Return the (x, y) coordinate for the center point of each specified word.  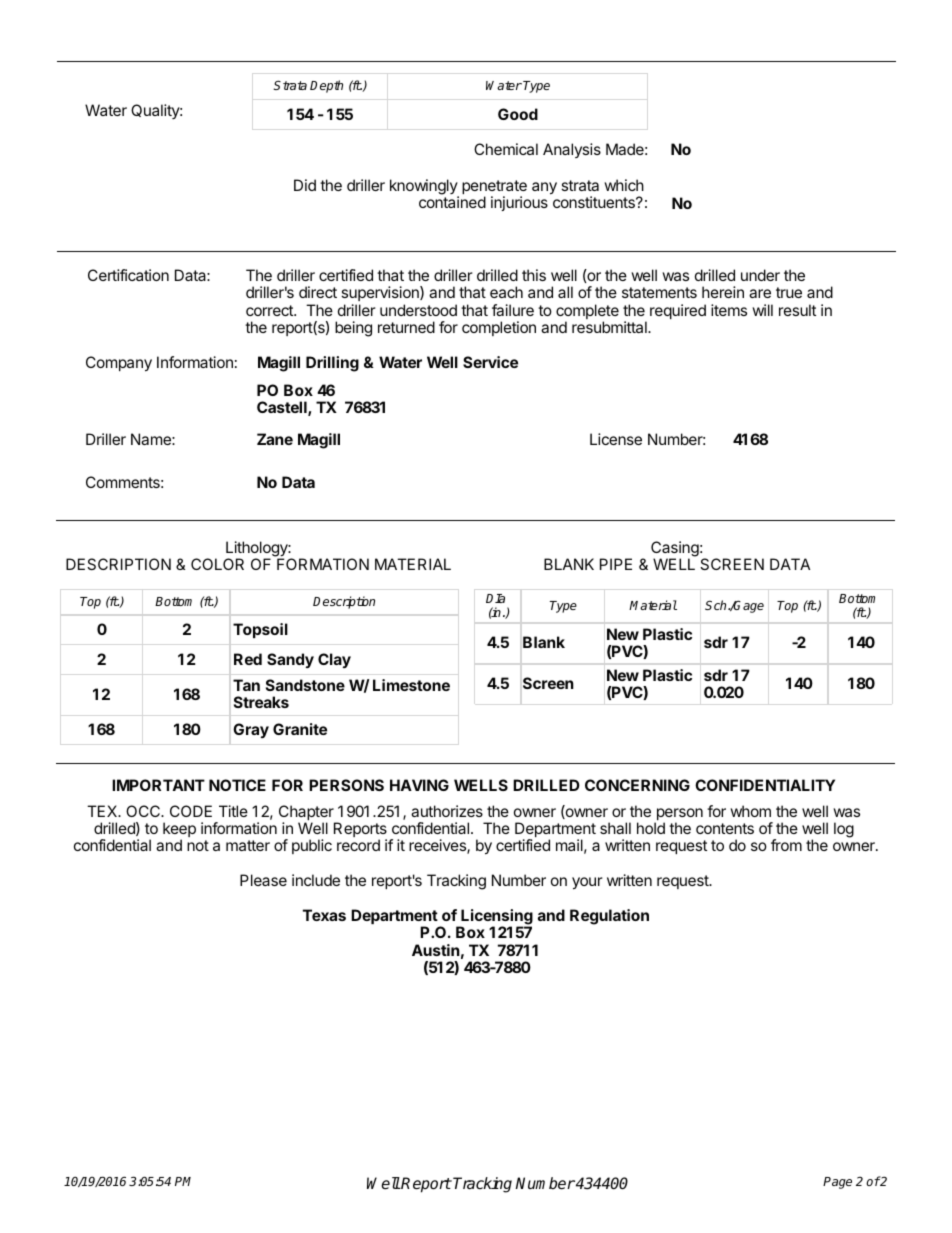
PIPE (616, 564)
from (786, 845)
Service (490, 362)
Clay (334, 660)
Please (263, 880)
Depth (326, 86)
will (762, 310)
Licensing (496, 918)
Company (119, 364)
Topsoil (260, 630)
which (624, 185)
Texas (324, 915)
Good (518, 114)
